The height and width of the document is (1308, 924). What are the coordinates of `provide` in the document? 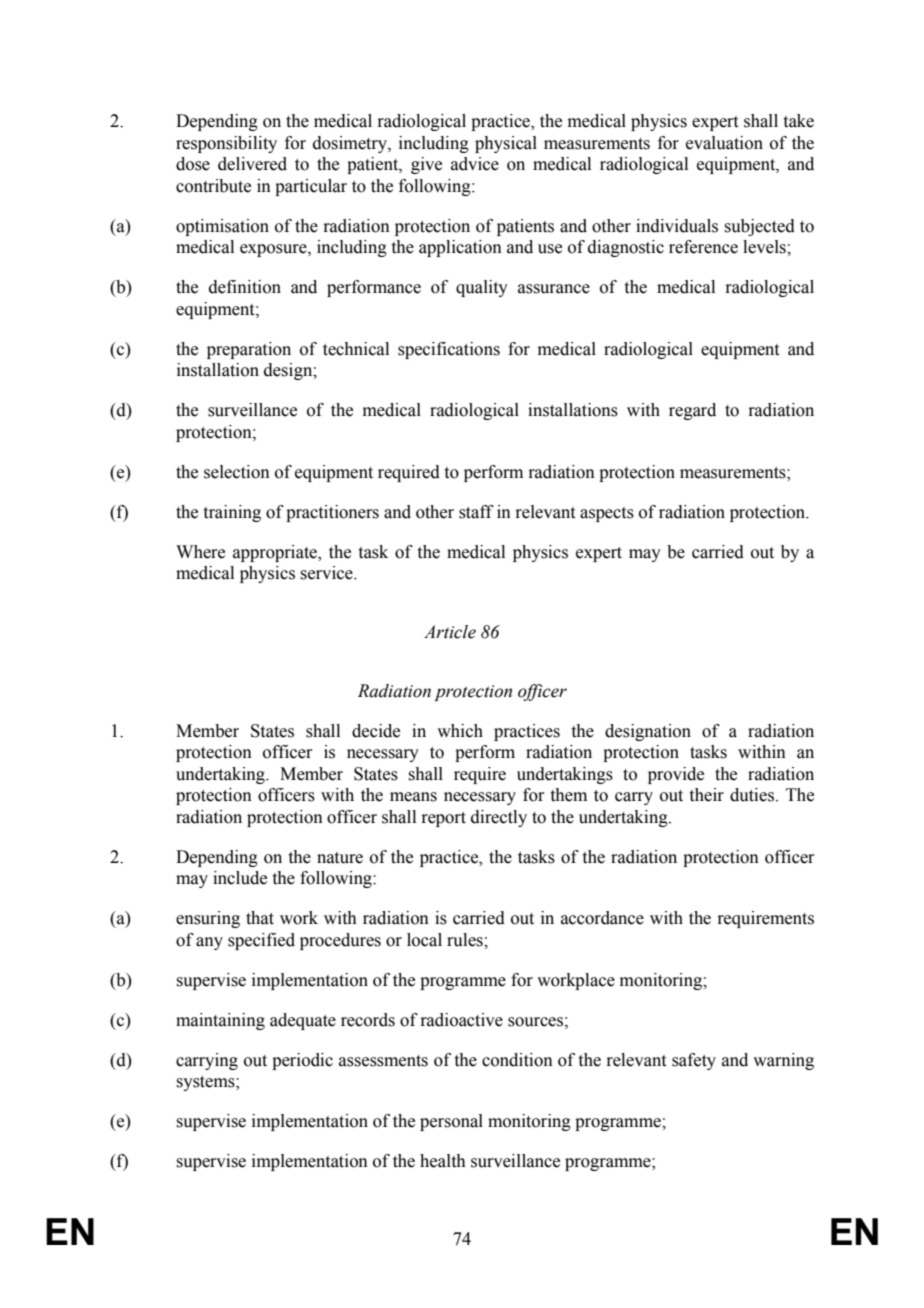 It's located at (676, 775).
